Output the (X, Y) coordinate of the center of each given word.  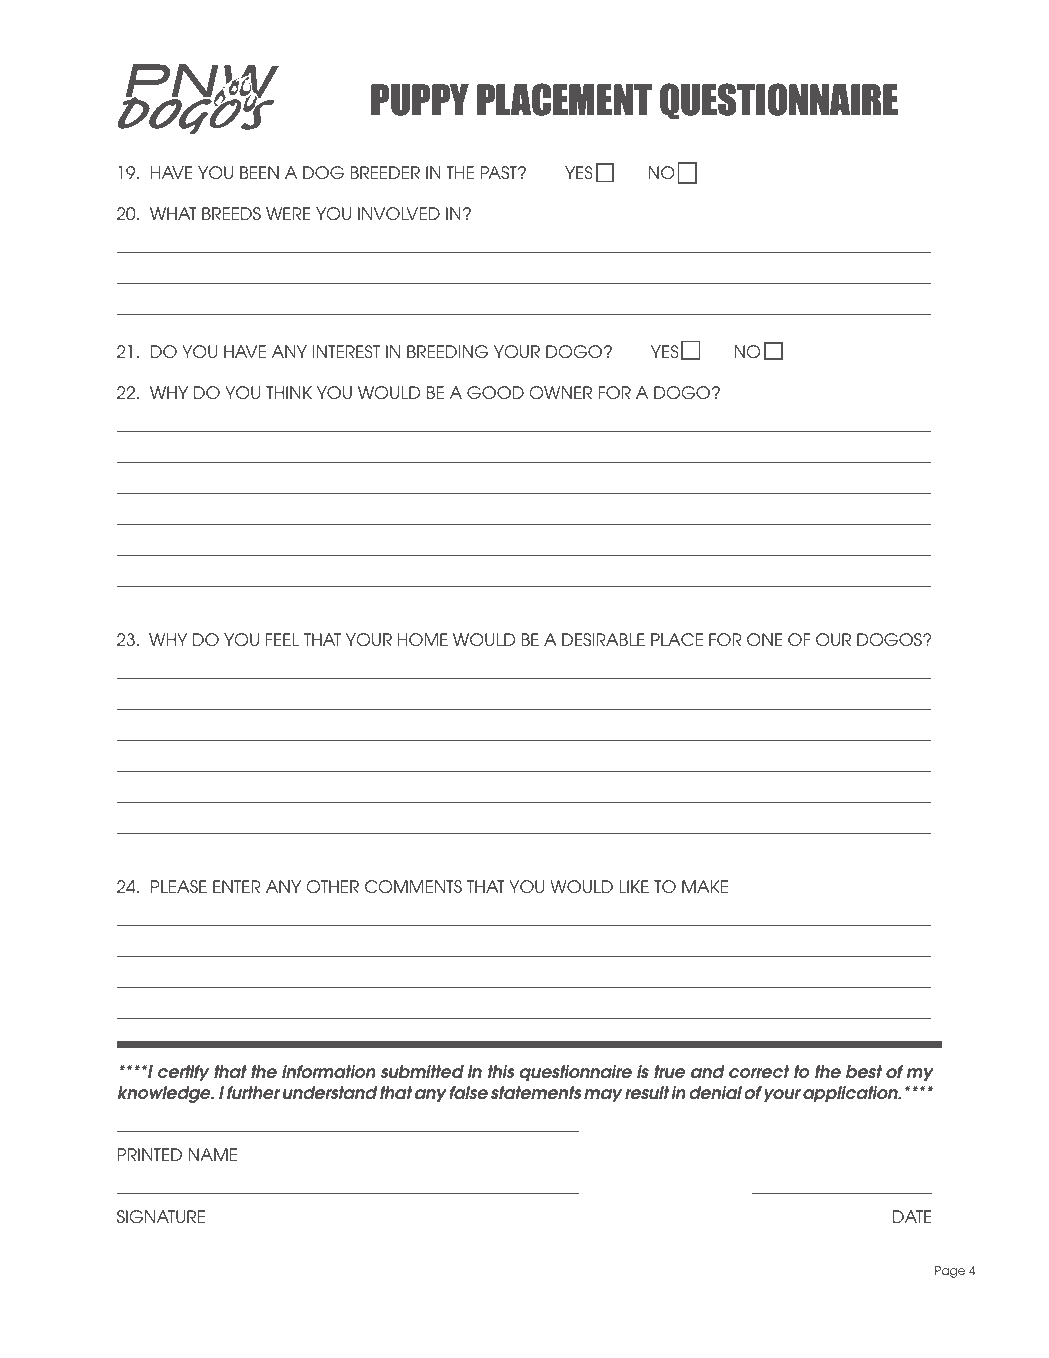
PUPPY (420, 100)
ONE (764, 639)
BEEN (259, 172)
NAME (213, 1154)
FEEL (282, 639)
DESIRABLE (603, 639)
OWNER (560, 392)
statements (536, 1093)
